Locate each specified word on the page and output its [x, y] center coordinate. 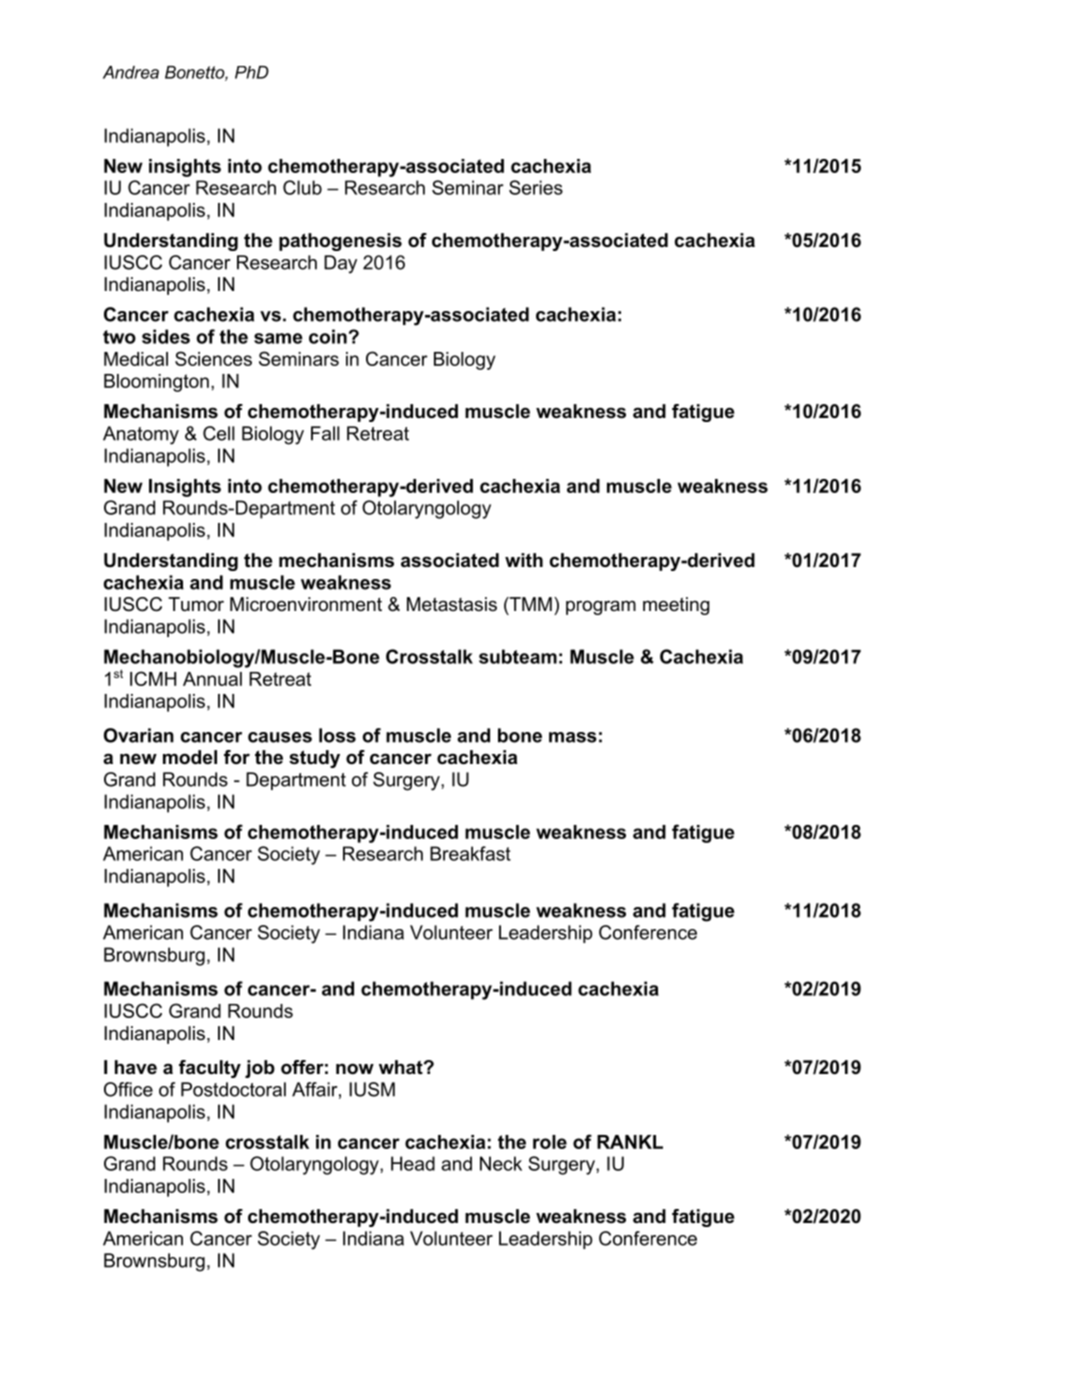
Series [536, 187]
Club [302, 187]
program [601, 607]
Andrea [131, 72]
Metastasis [452, 604]
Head [413, 1163]
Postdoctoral [233, 1089]
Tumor [196, 604]
